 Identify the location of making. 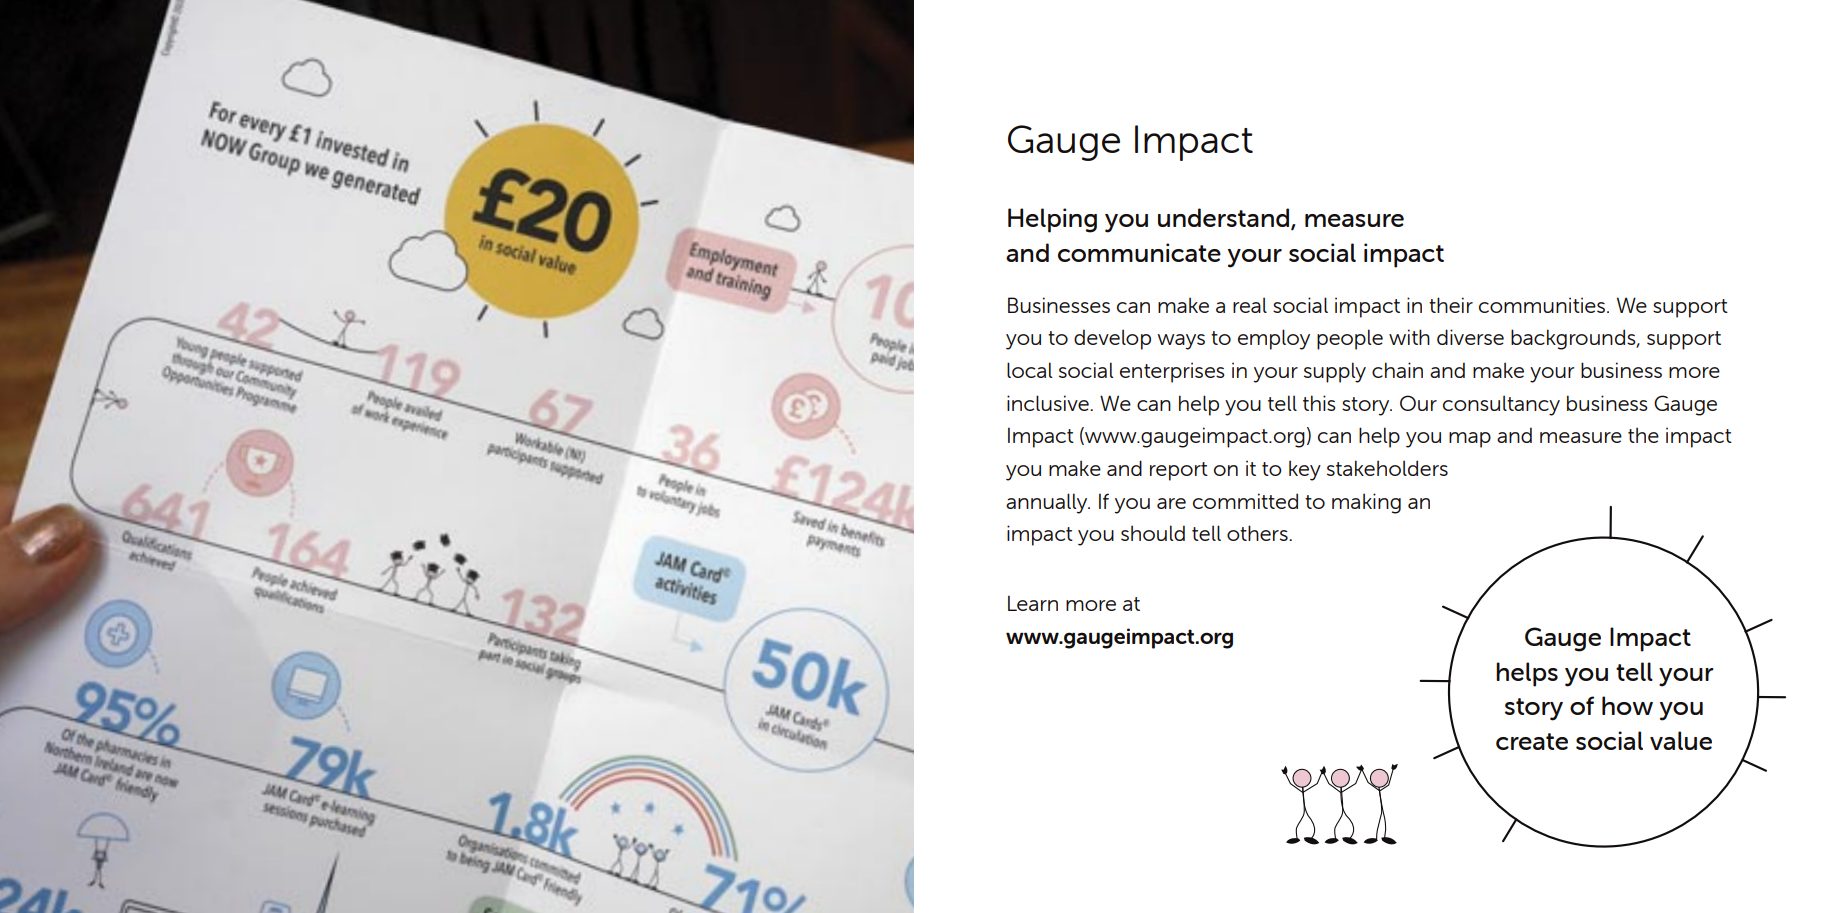
(1366, 503).
